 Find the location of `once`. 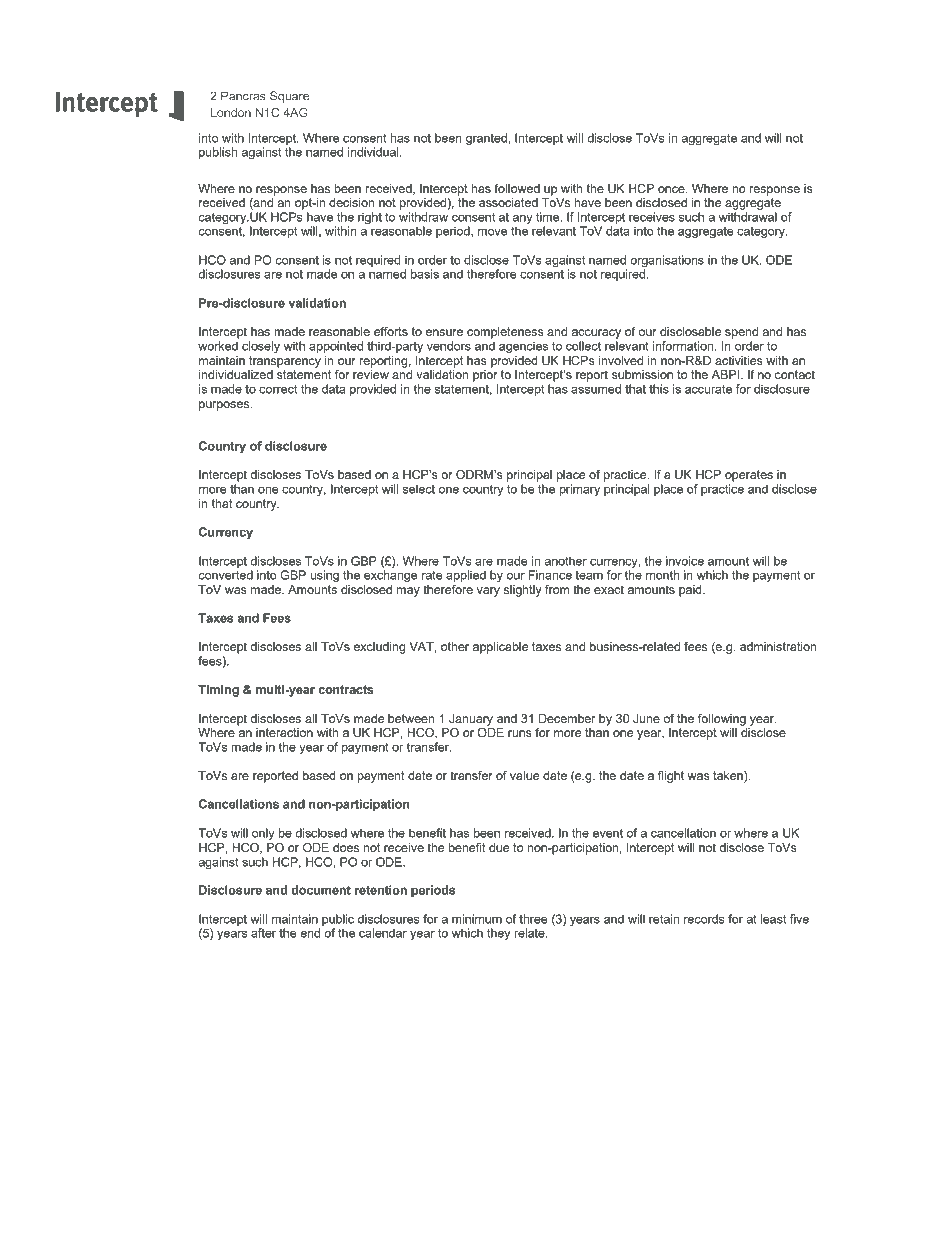

once is located at coordinates (672, 189).
